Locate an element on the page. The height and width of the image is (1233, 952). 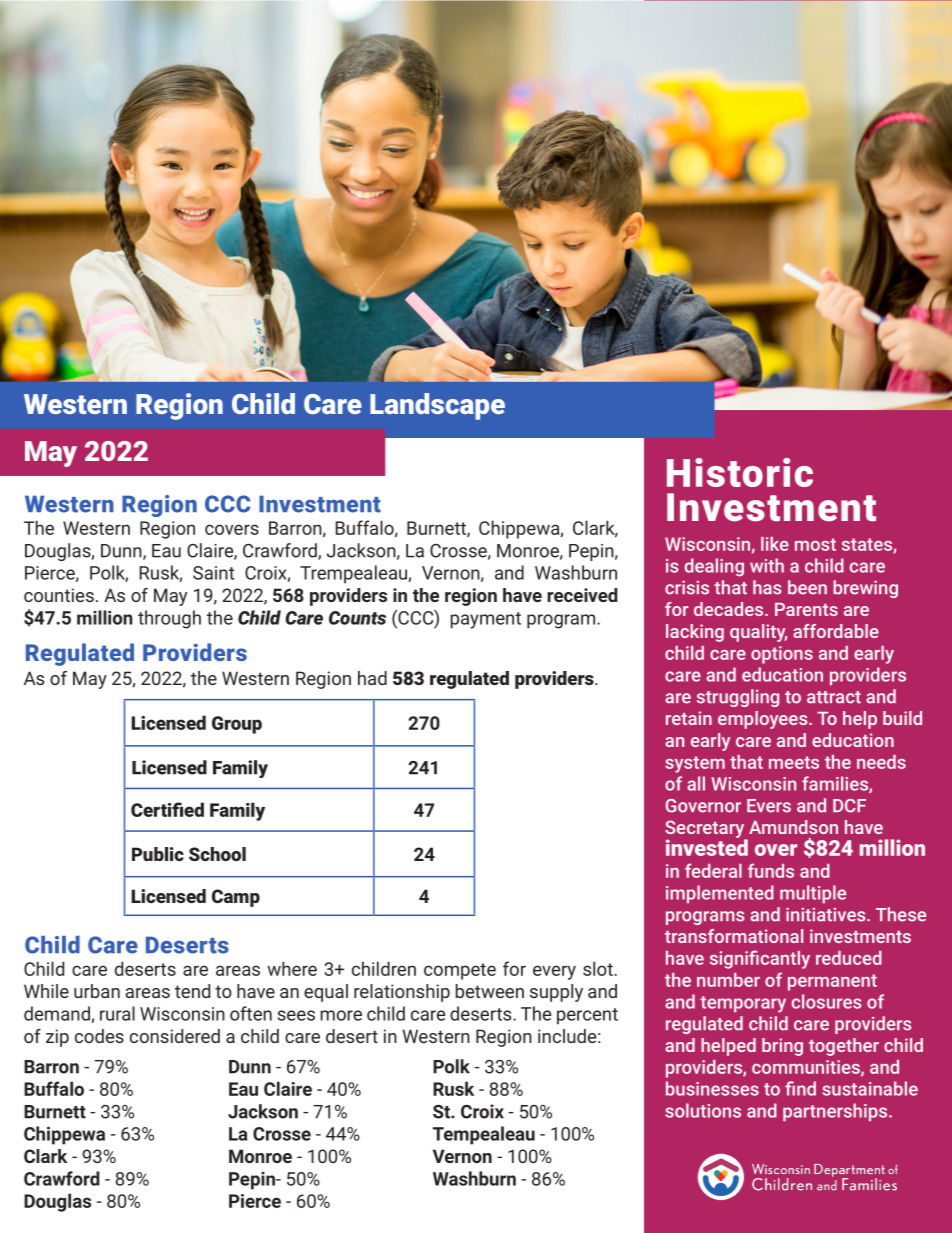
tend is located at coordinates (192, 991).
